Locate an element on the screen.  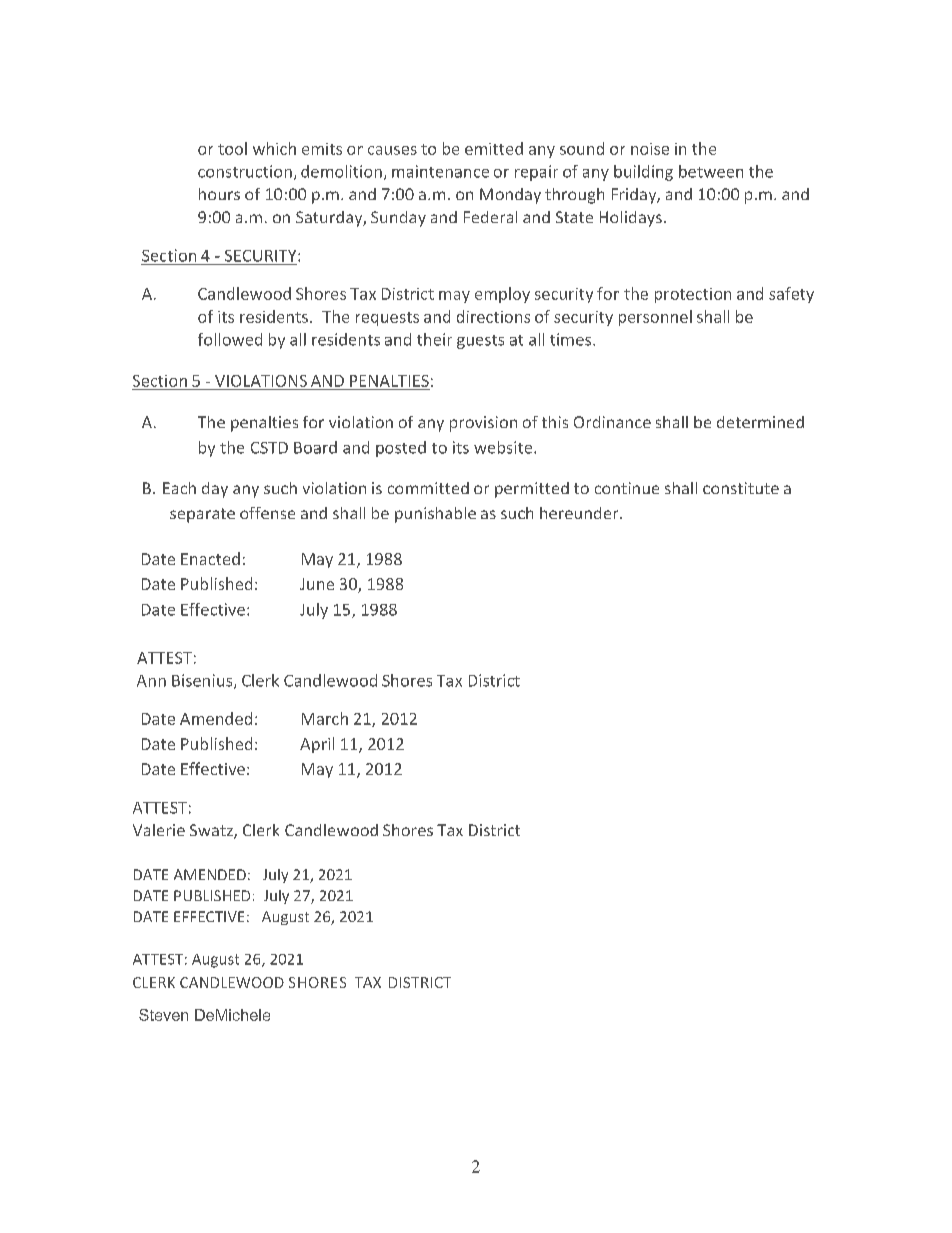
maintenance is located at coordinates (440, 171).
